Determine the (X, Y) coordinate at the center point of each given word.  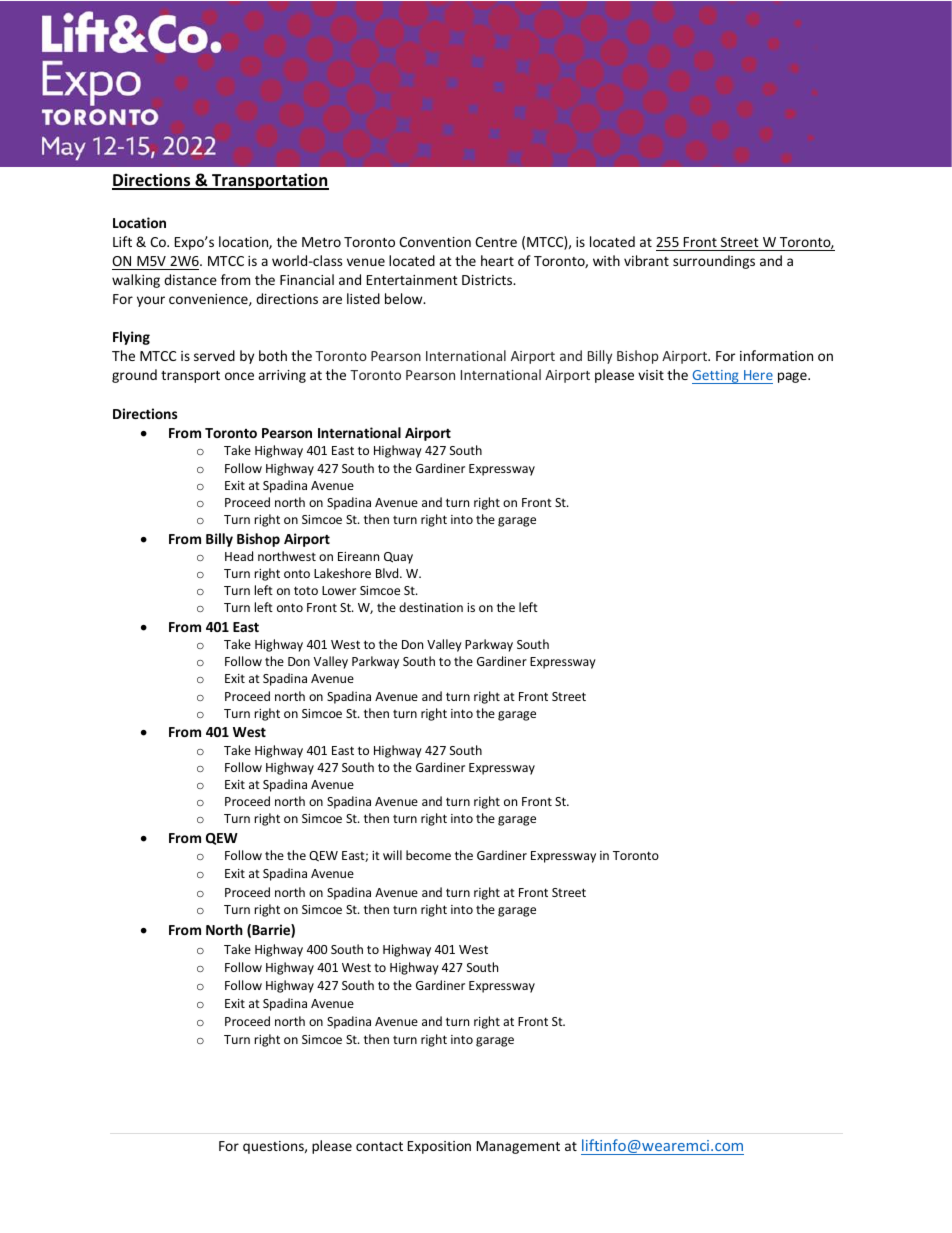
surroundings (714, 262)
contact (379, 1146)
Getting (716, 377)
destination (431, 607)
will (392, 855)
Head (239, 556)
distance (190, 279)
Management (518, 1147)
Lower (339, 590)
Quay (398, 558)
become (428, 855)
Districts (488, 280)
